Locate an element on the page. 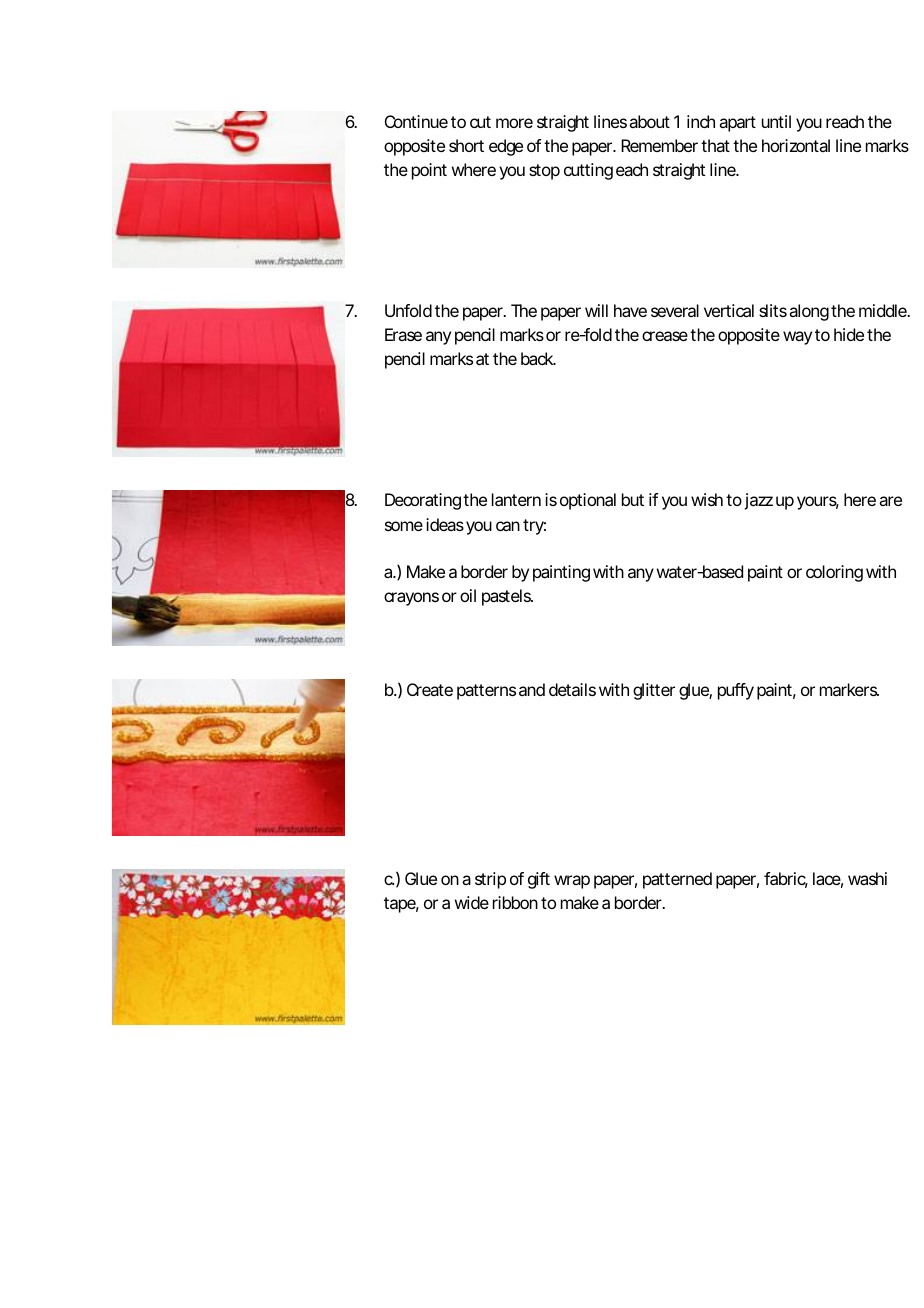 Image resolution: width=924 pixels, height=1308 pixels. patterns is located at coordinates (486, 692).
